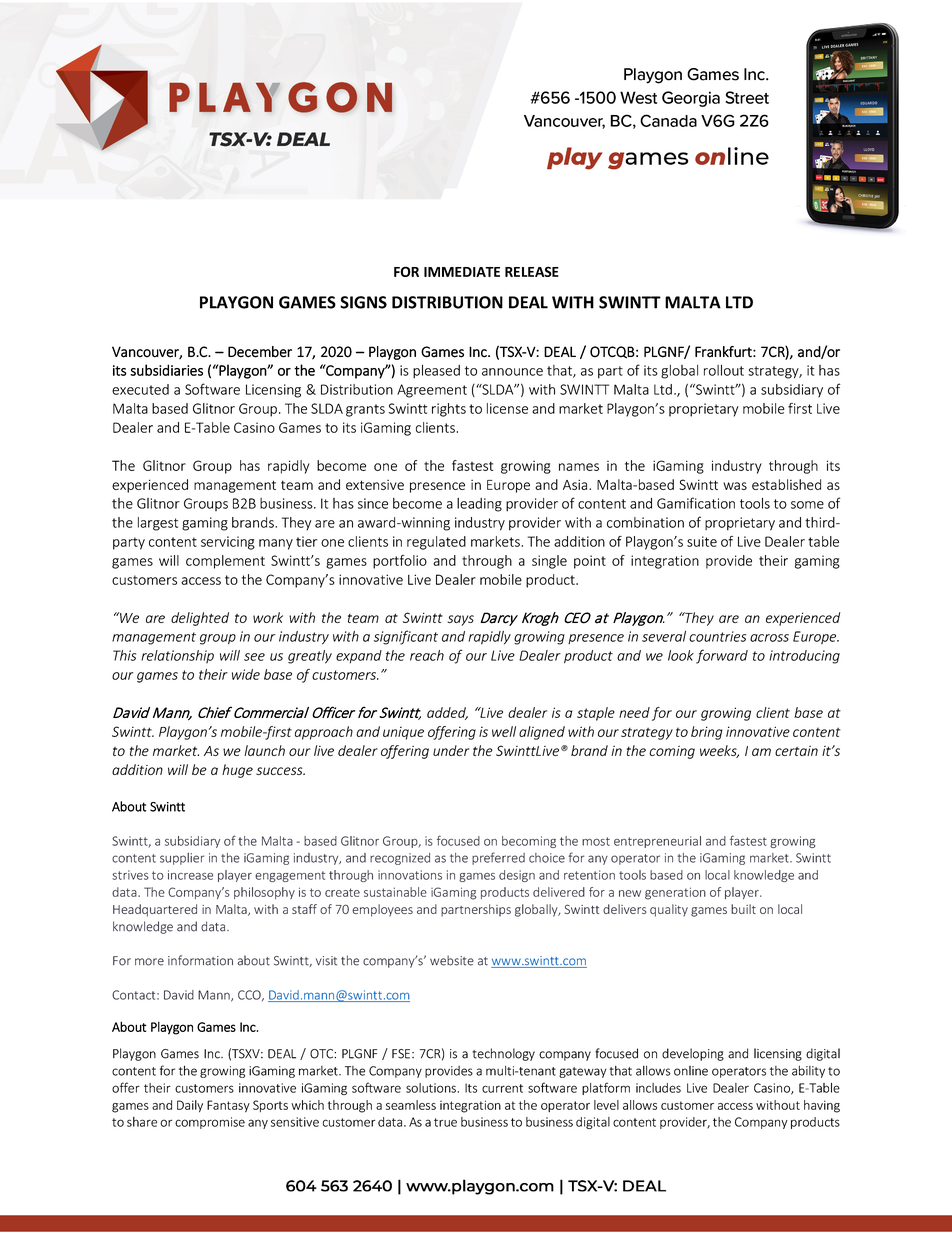  Describe the element at coordinates (225, 562) in the screenshot. I see `complement` at that location.
